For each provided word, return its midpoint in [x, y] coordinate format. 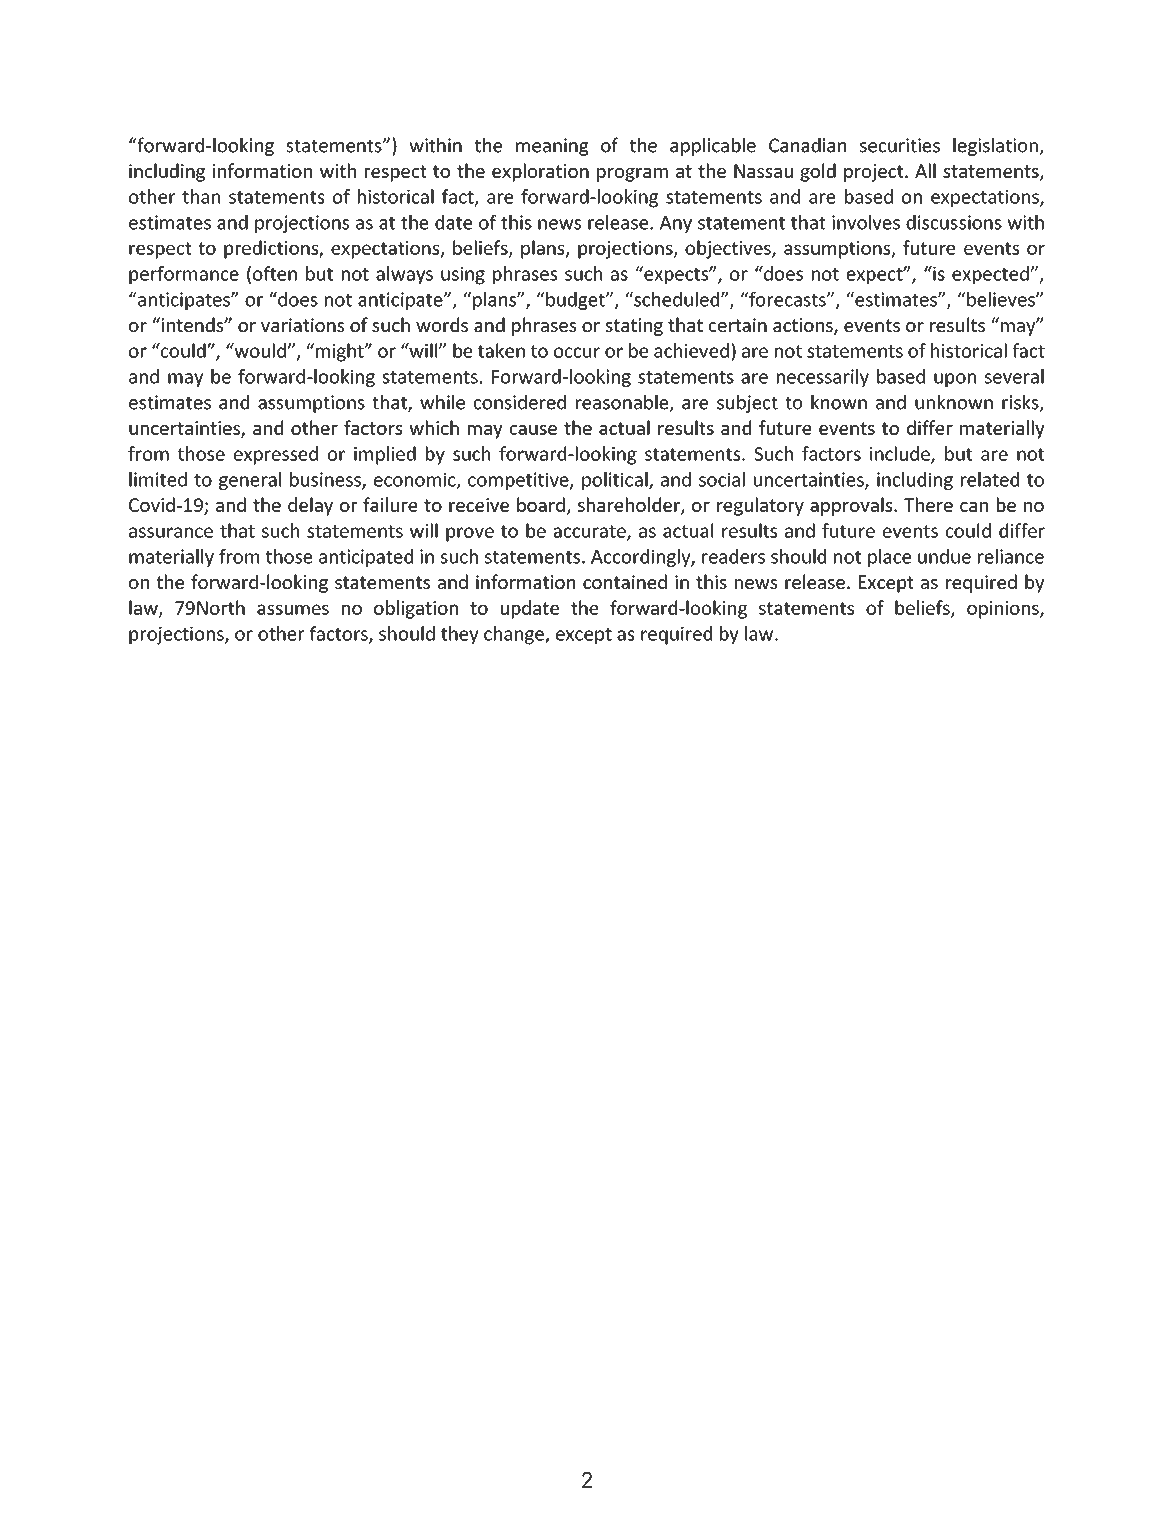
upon [955, 380]
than [201, 196]
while [442, 402]
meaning [552, 147]
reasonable [623, 403]
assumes [293, 609]
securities [900, 145]
